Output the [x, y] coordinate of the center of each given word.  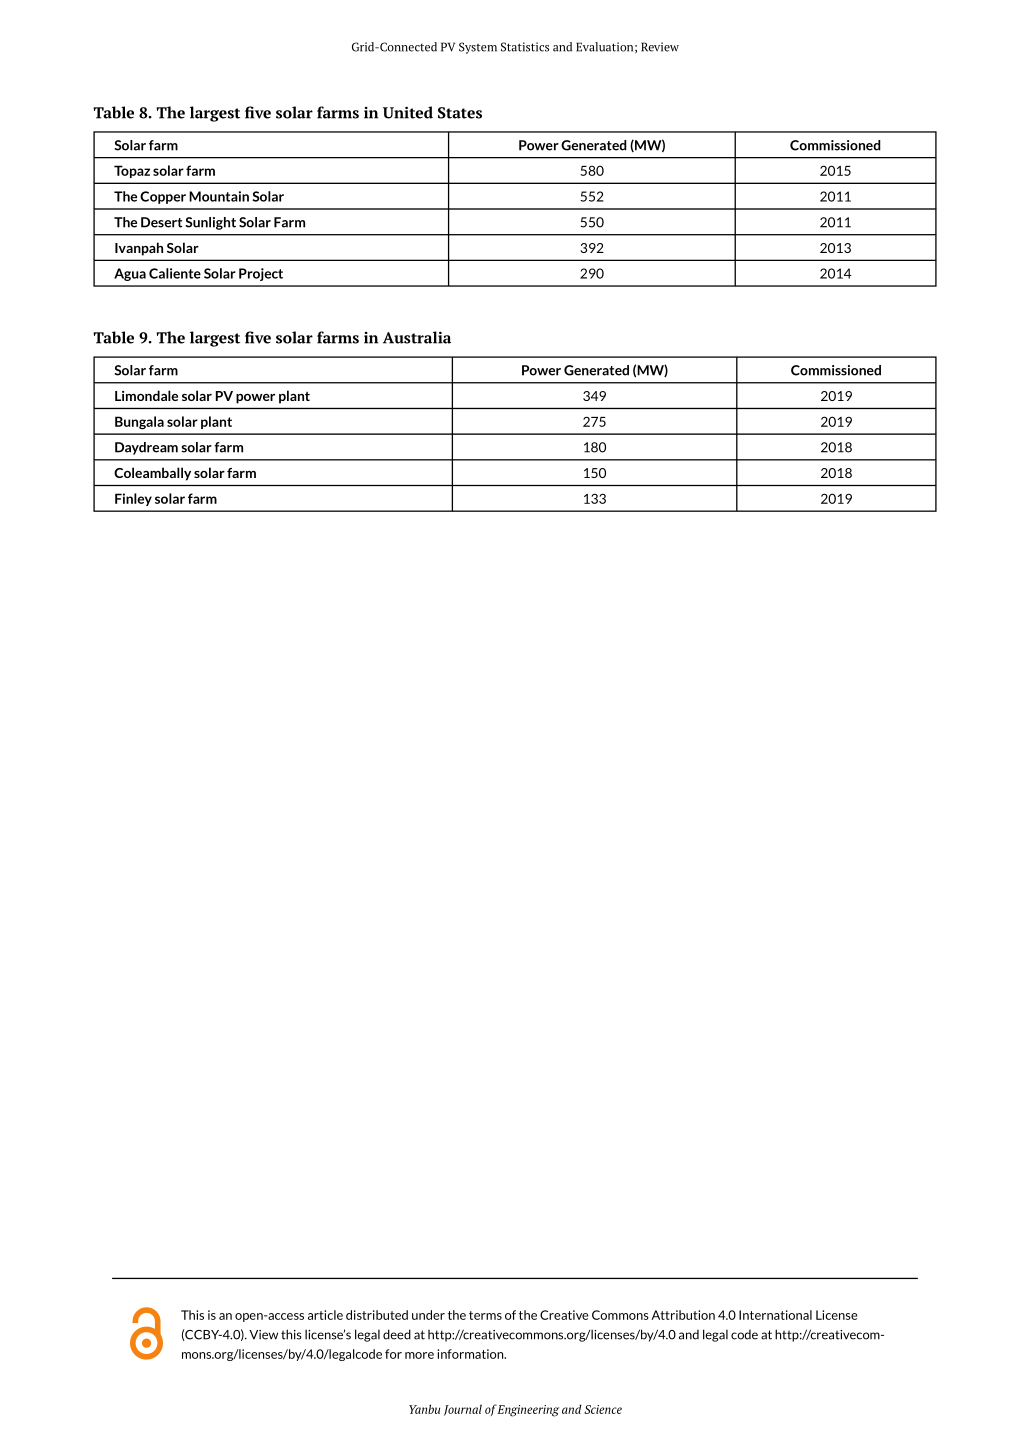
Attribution [683, 1315]
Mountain [219, 196]
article [325, 1315]
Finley [133, 499]
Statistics [525, 47]
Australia [417, 337]
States [460, 113]
